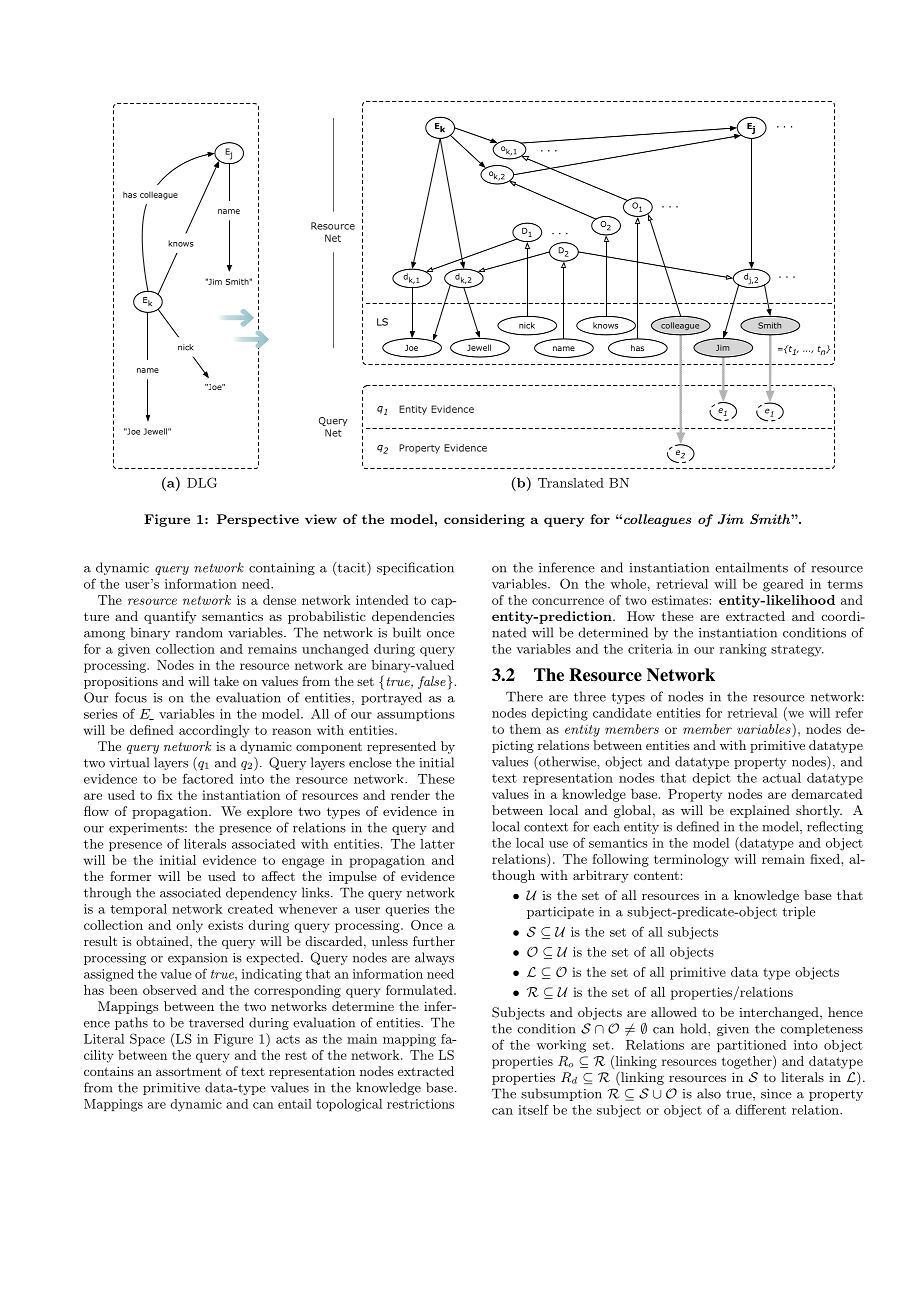 The image size is (924, 1308). Describe the element at coordinates (138, 910) in the document. I see `temporal` at that location.
